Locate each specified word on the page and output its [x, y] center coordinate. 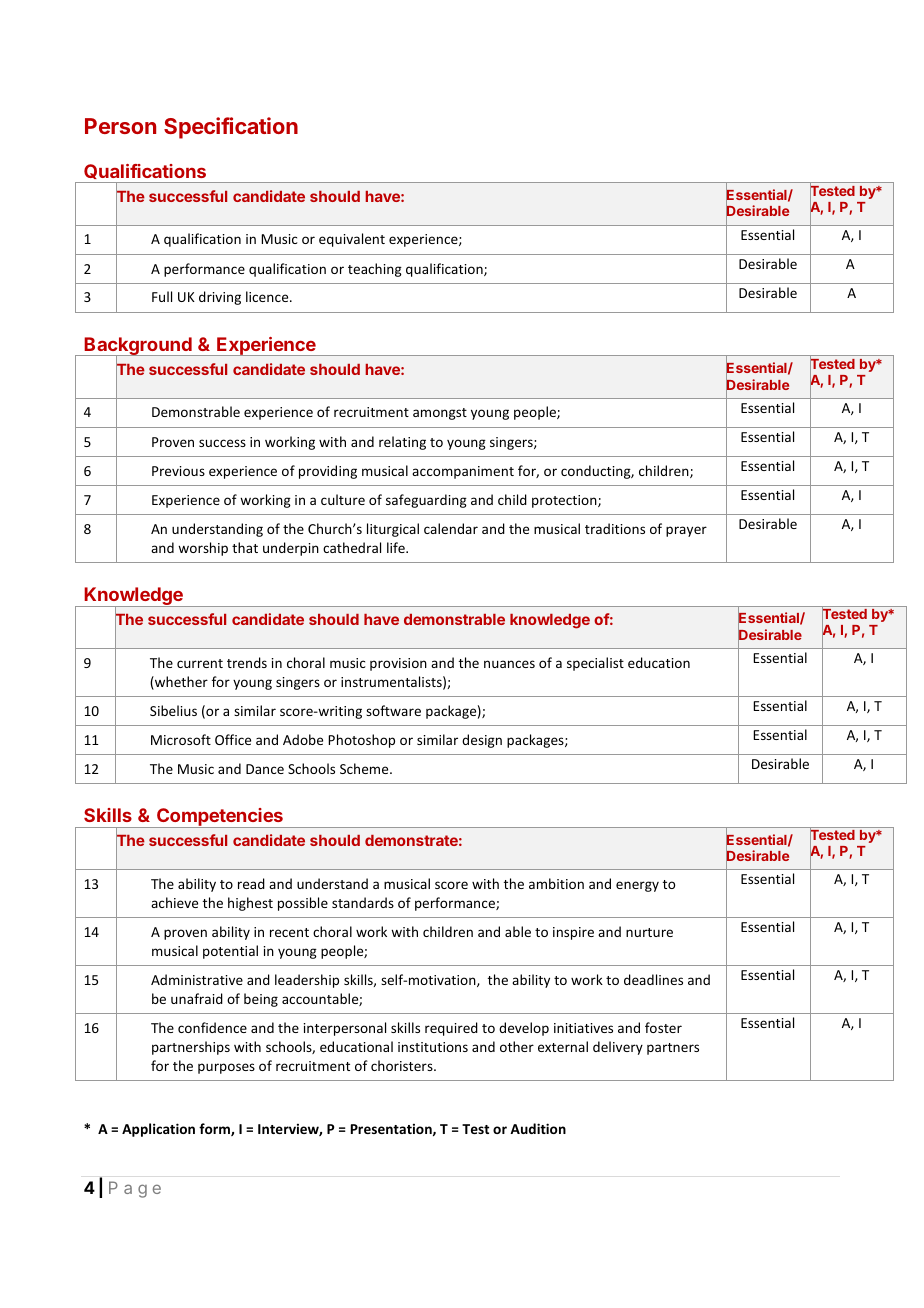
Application [158, 1130]
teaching [375, 270]
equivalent [352, 240]
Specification [231, 128]
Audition [538, 1128]
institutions [433, 1047]
